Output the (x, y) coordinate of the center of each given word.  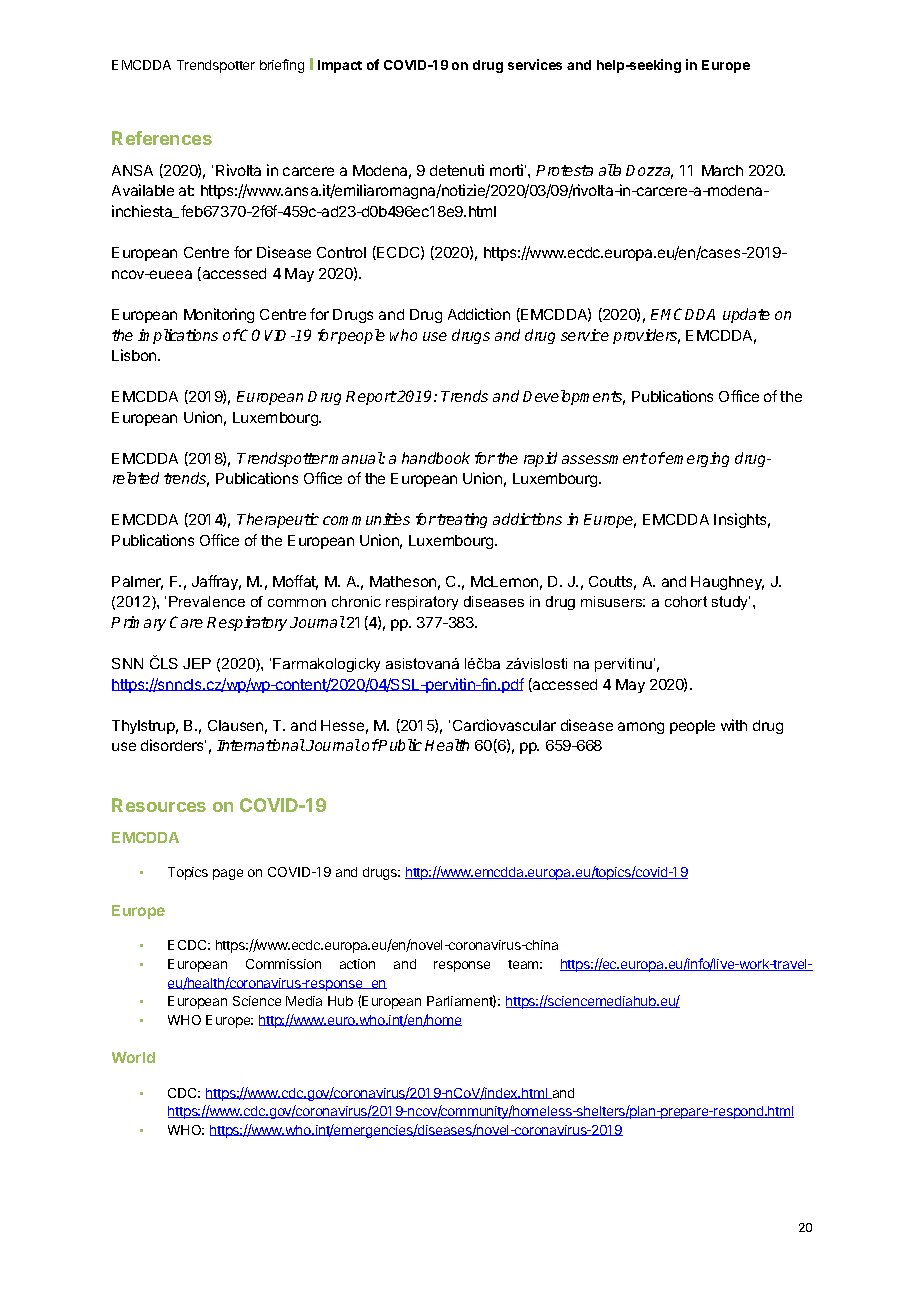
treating (462, 520)
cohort (686, 601)
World (133, 1057)
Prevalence (207, 601)
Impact (340, 66)
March (722, 170)
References (162, 138)
